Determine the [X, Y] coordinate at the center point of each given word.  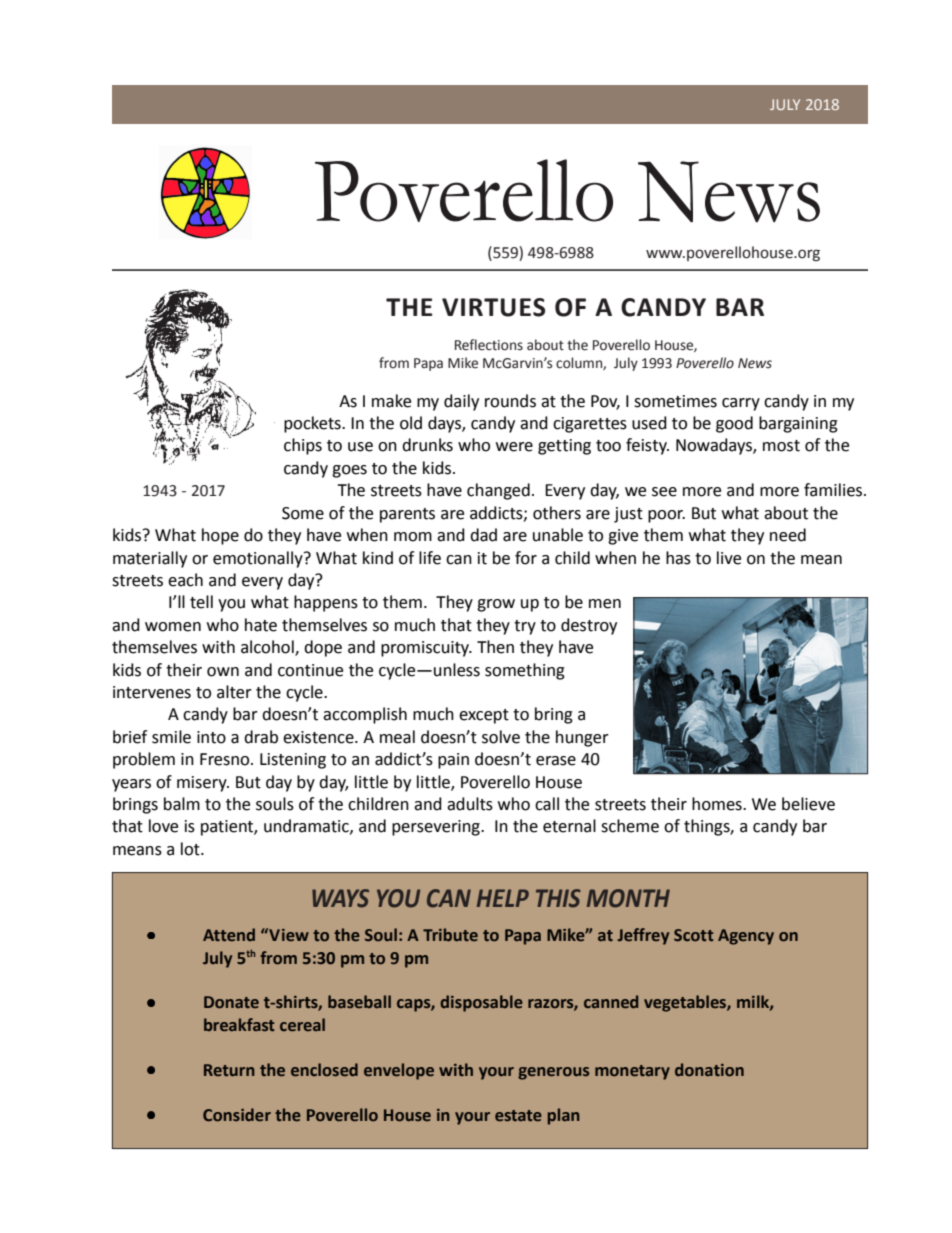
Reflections [489, 345]
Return [229, 1070]
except [484, 716]
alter [234, 692]
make [391, 401]
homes [718, 804]
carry [741, 404]
